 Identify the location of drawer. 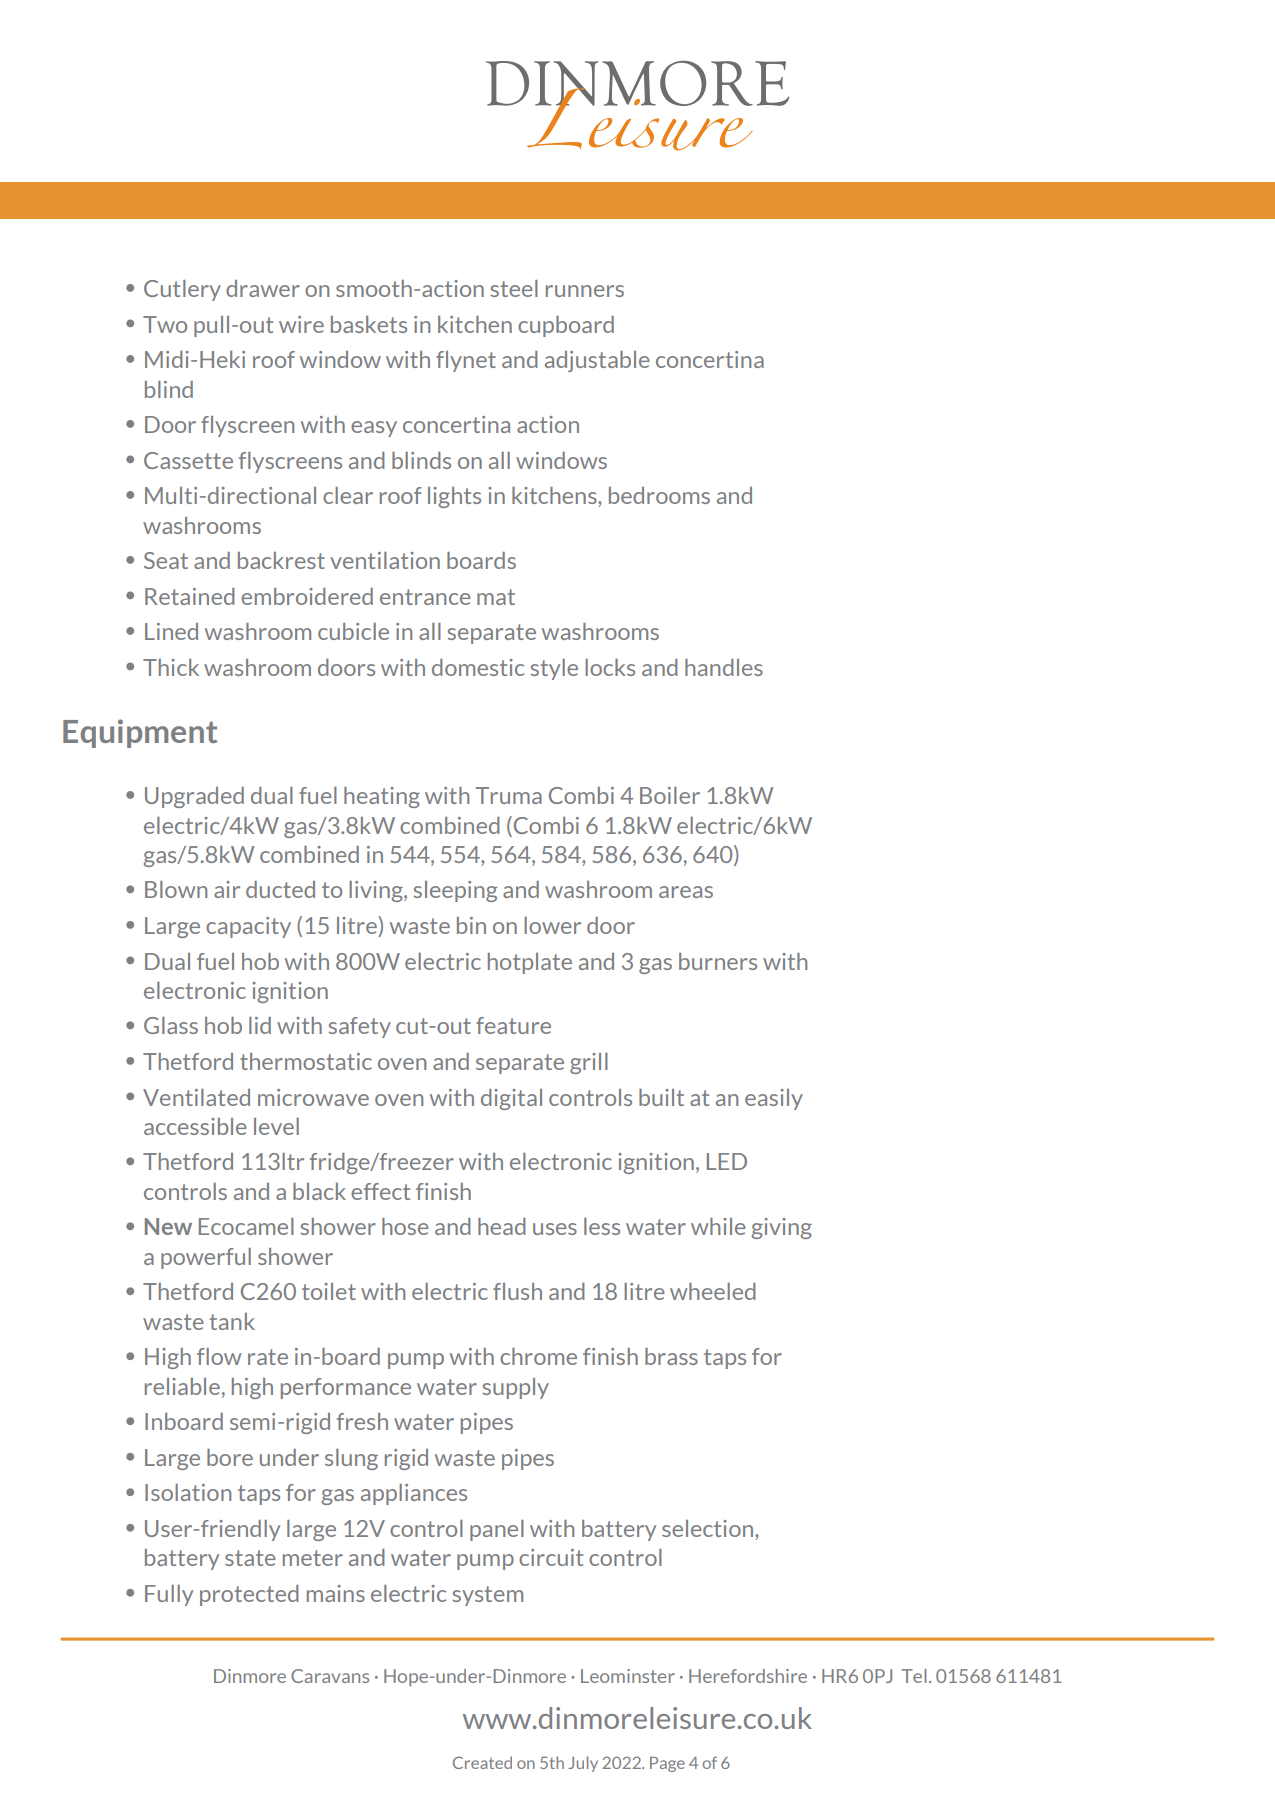
(263, 288).
